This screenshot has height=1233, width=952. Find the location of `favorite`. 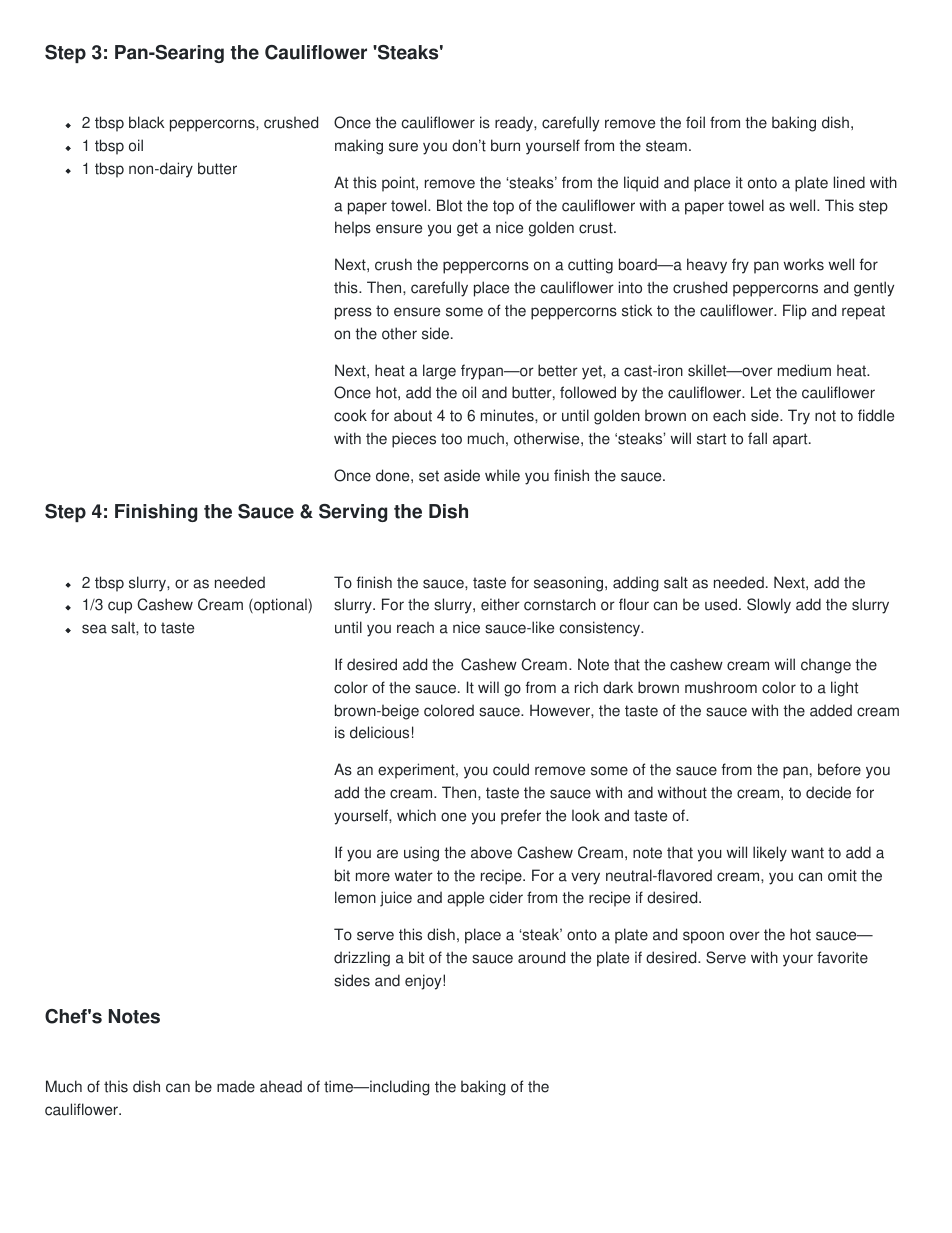

favorite is located at coordinates (842, 957).
